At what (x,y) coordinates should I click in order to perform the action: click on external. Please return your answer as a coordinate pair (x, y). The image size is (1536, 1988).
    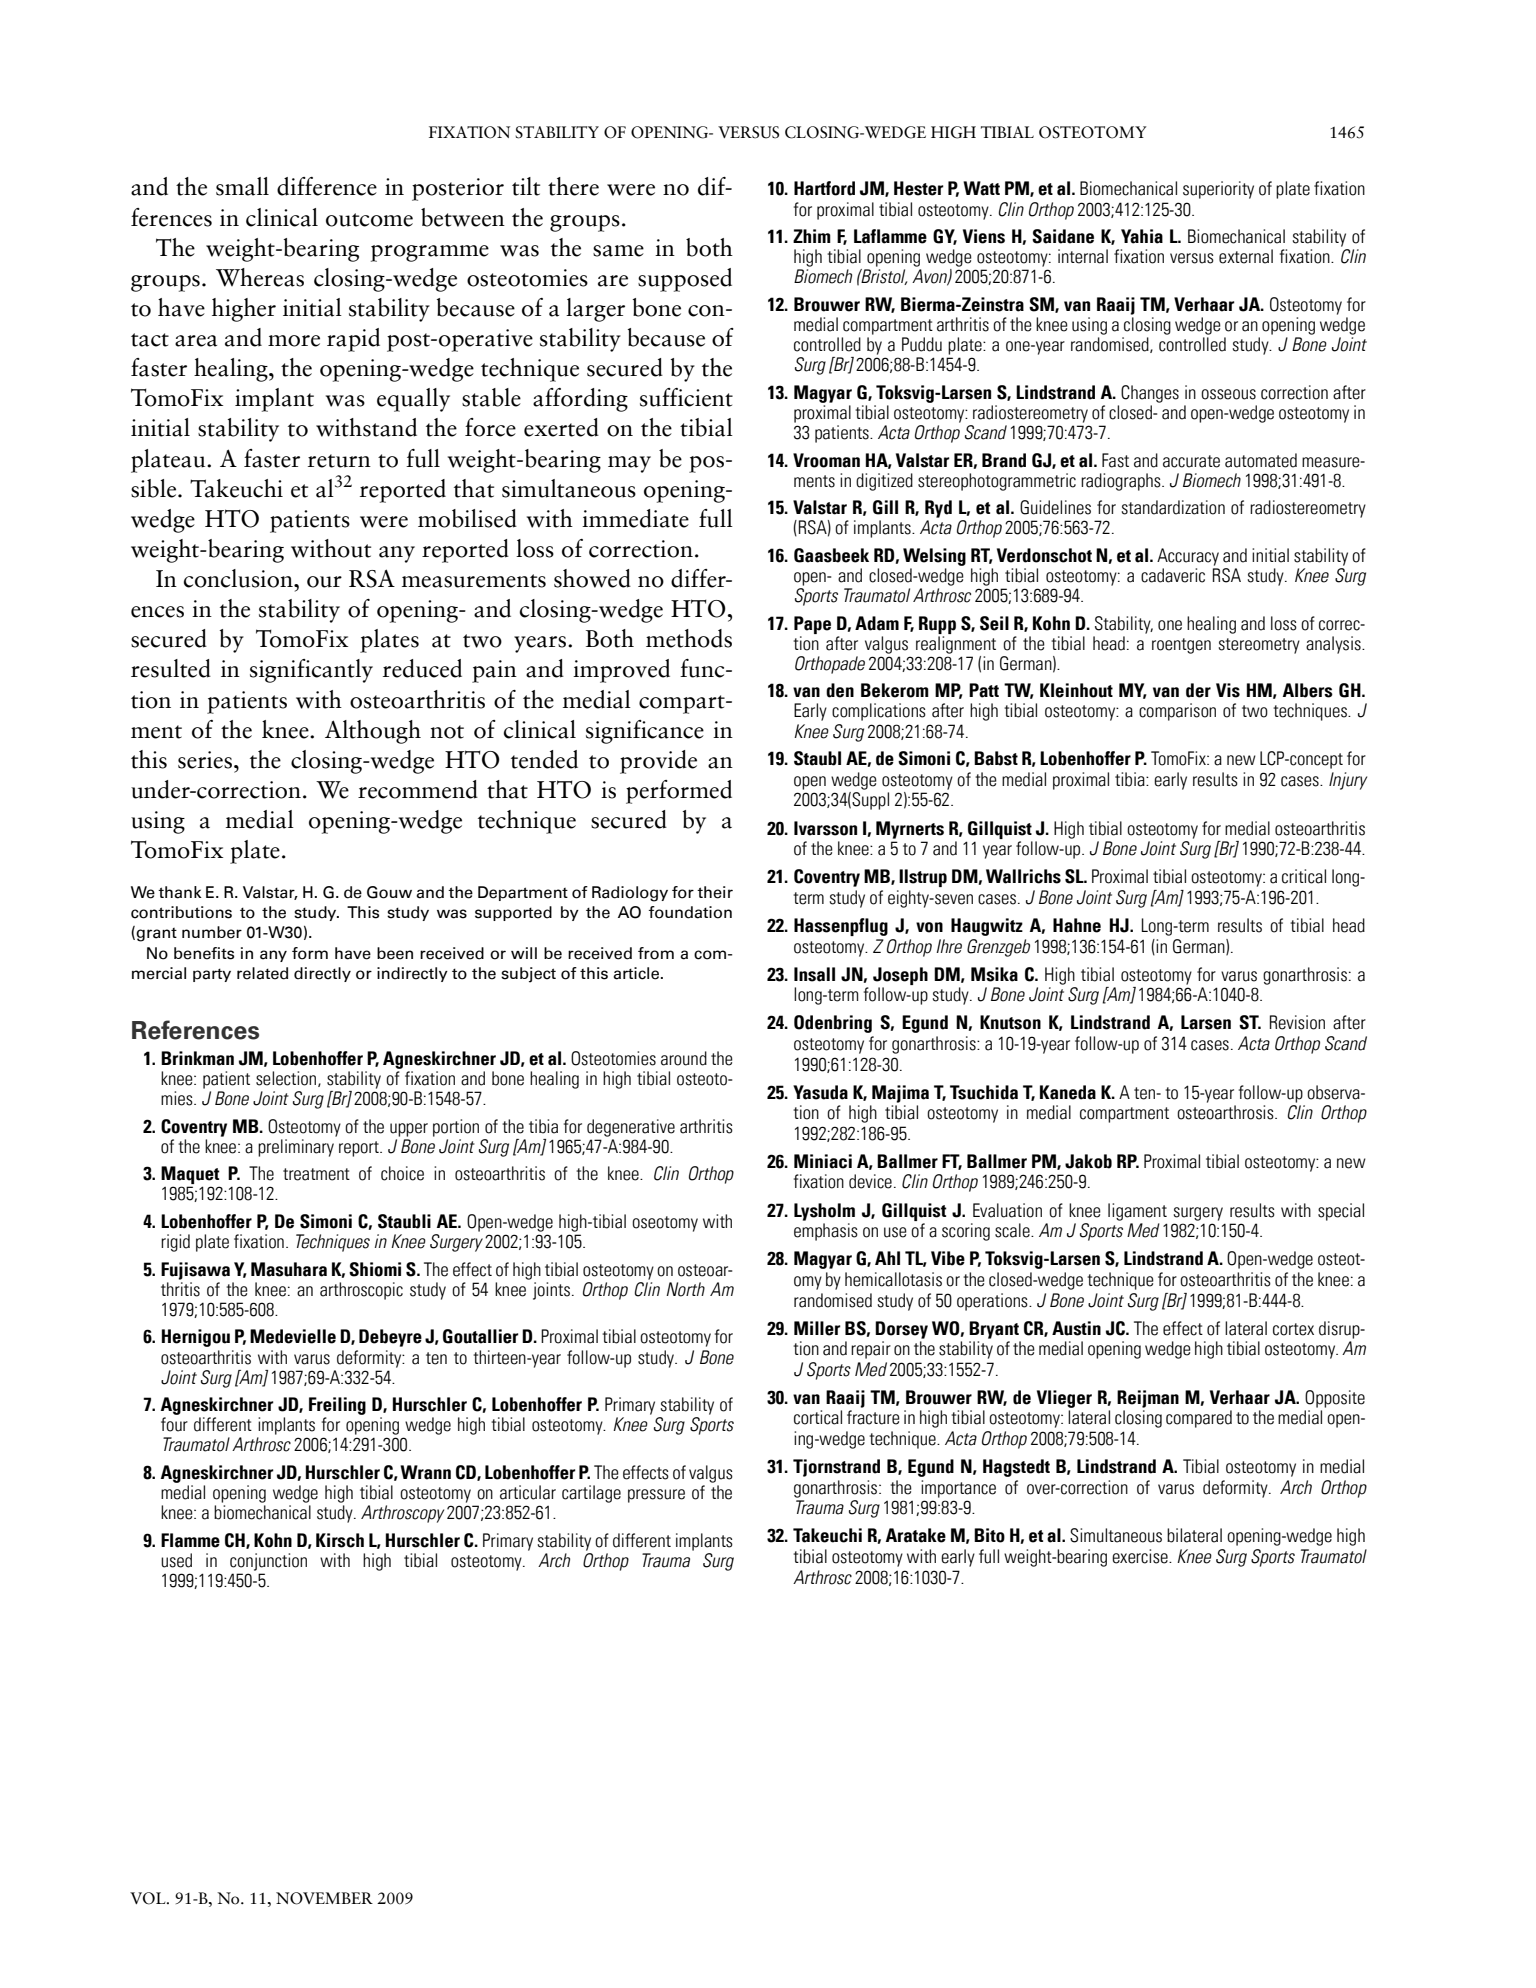
    Looking at the image, I should click on (1246, 256).
